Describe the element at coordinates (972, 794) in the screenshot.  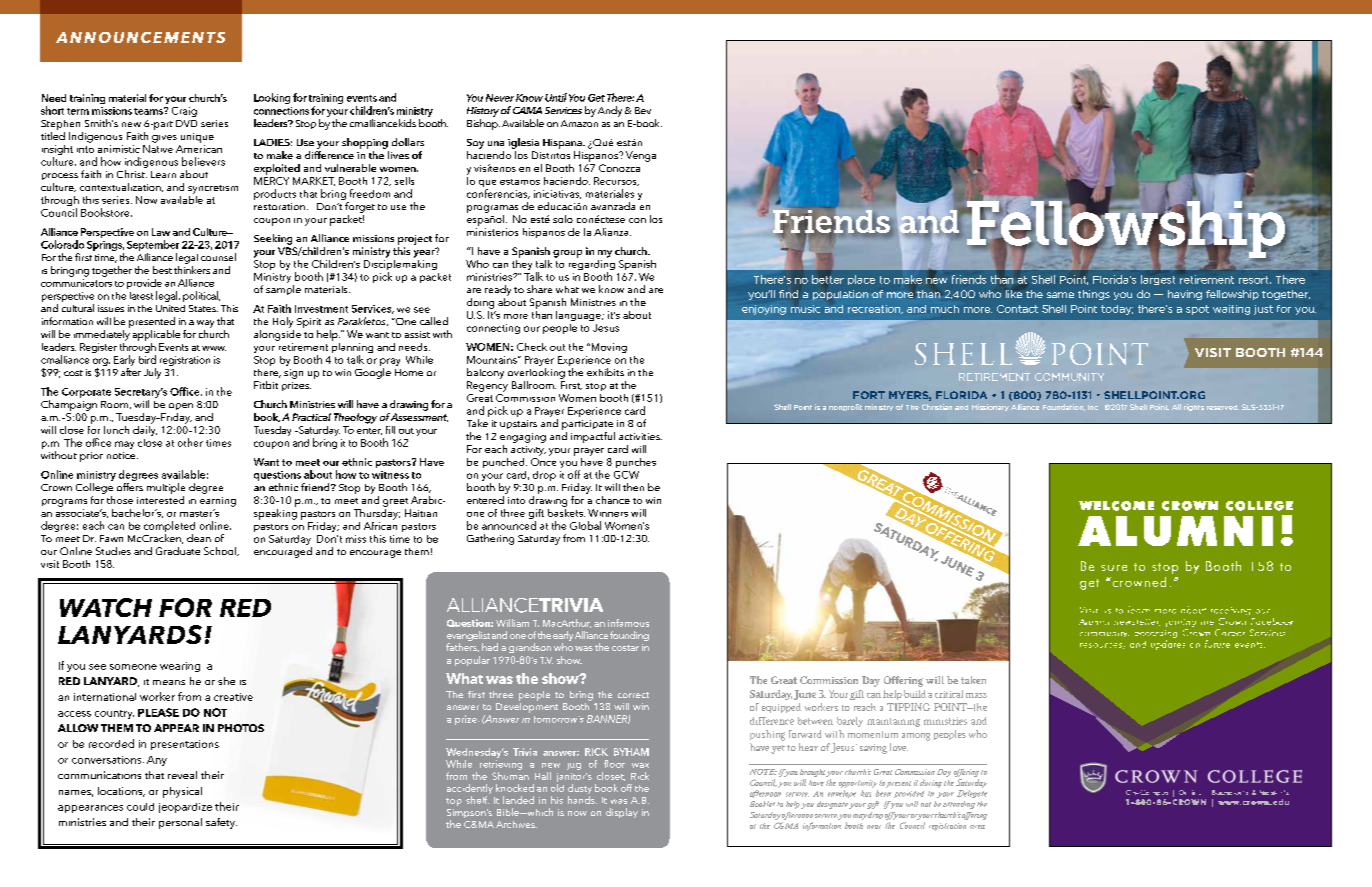
I see `Delegate` at that location.
